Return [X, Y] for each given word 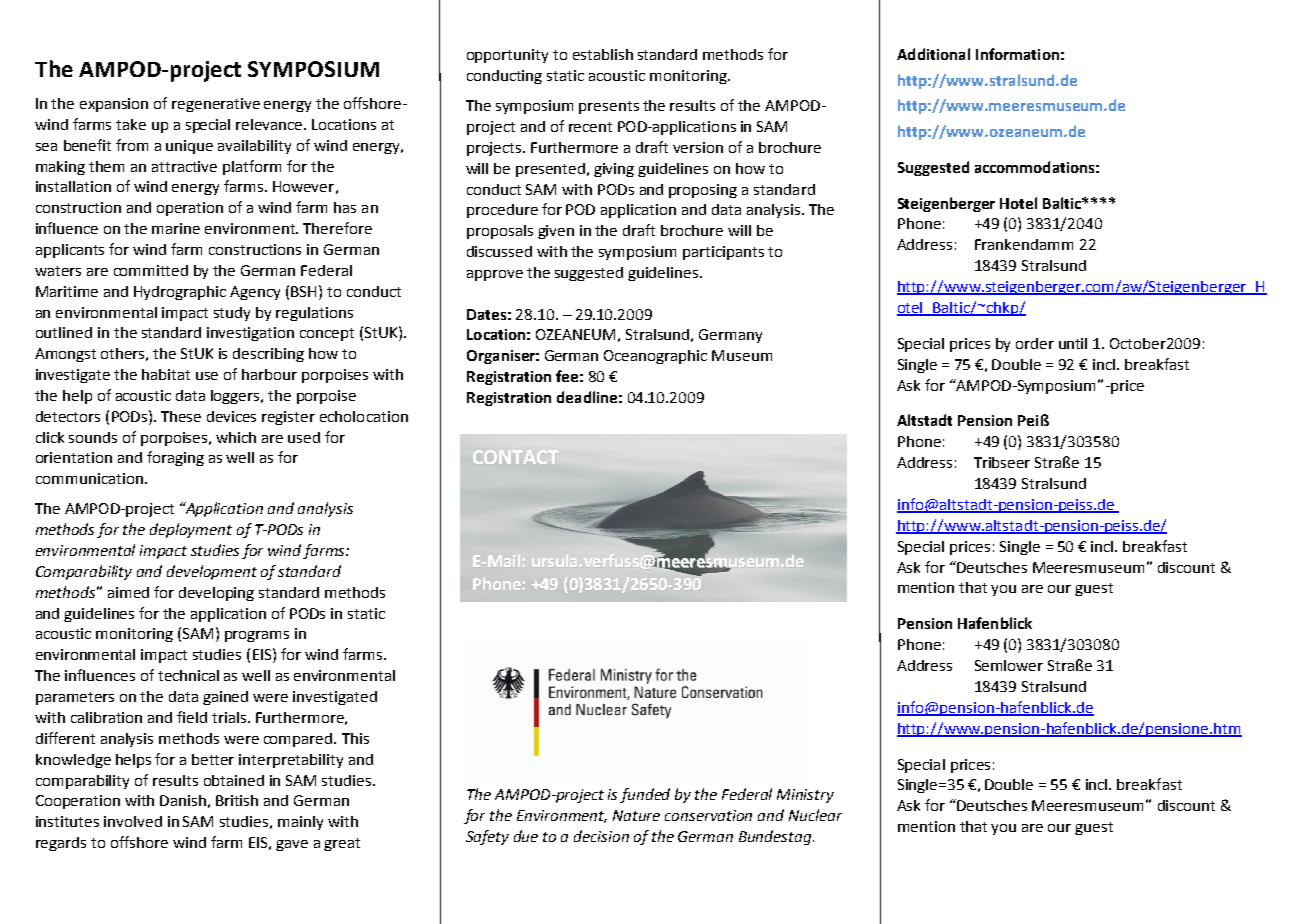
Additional [933, 54]
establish [603, 54]
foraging [175, 458]
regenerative [216, 105]
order [1035, 343]
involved [133, 821]
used [304, 437]
